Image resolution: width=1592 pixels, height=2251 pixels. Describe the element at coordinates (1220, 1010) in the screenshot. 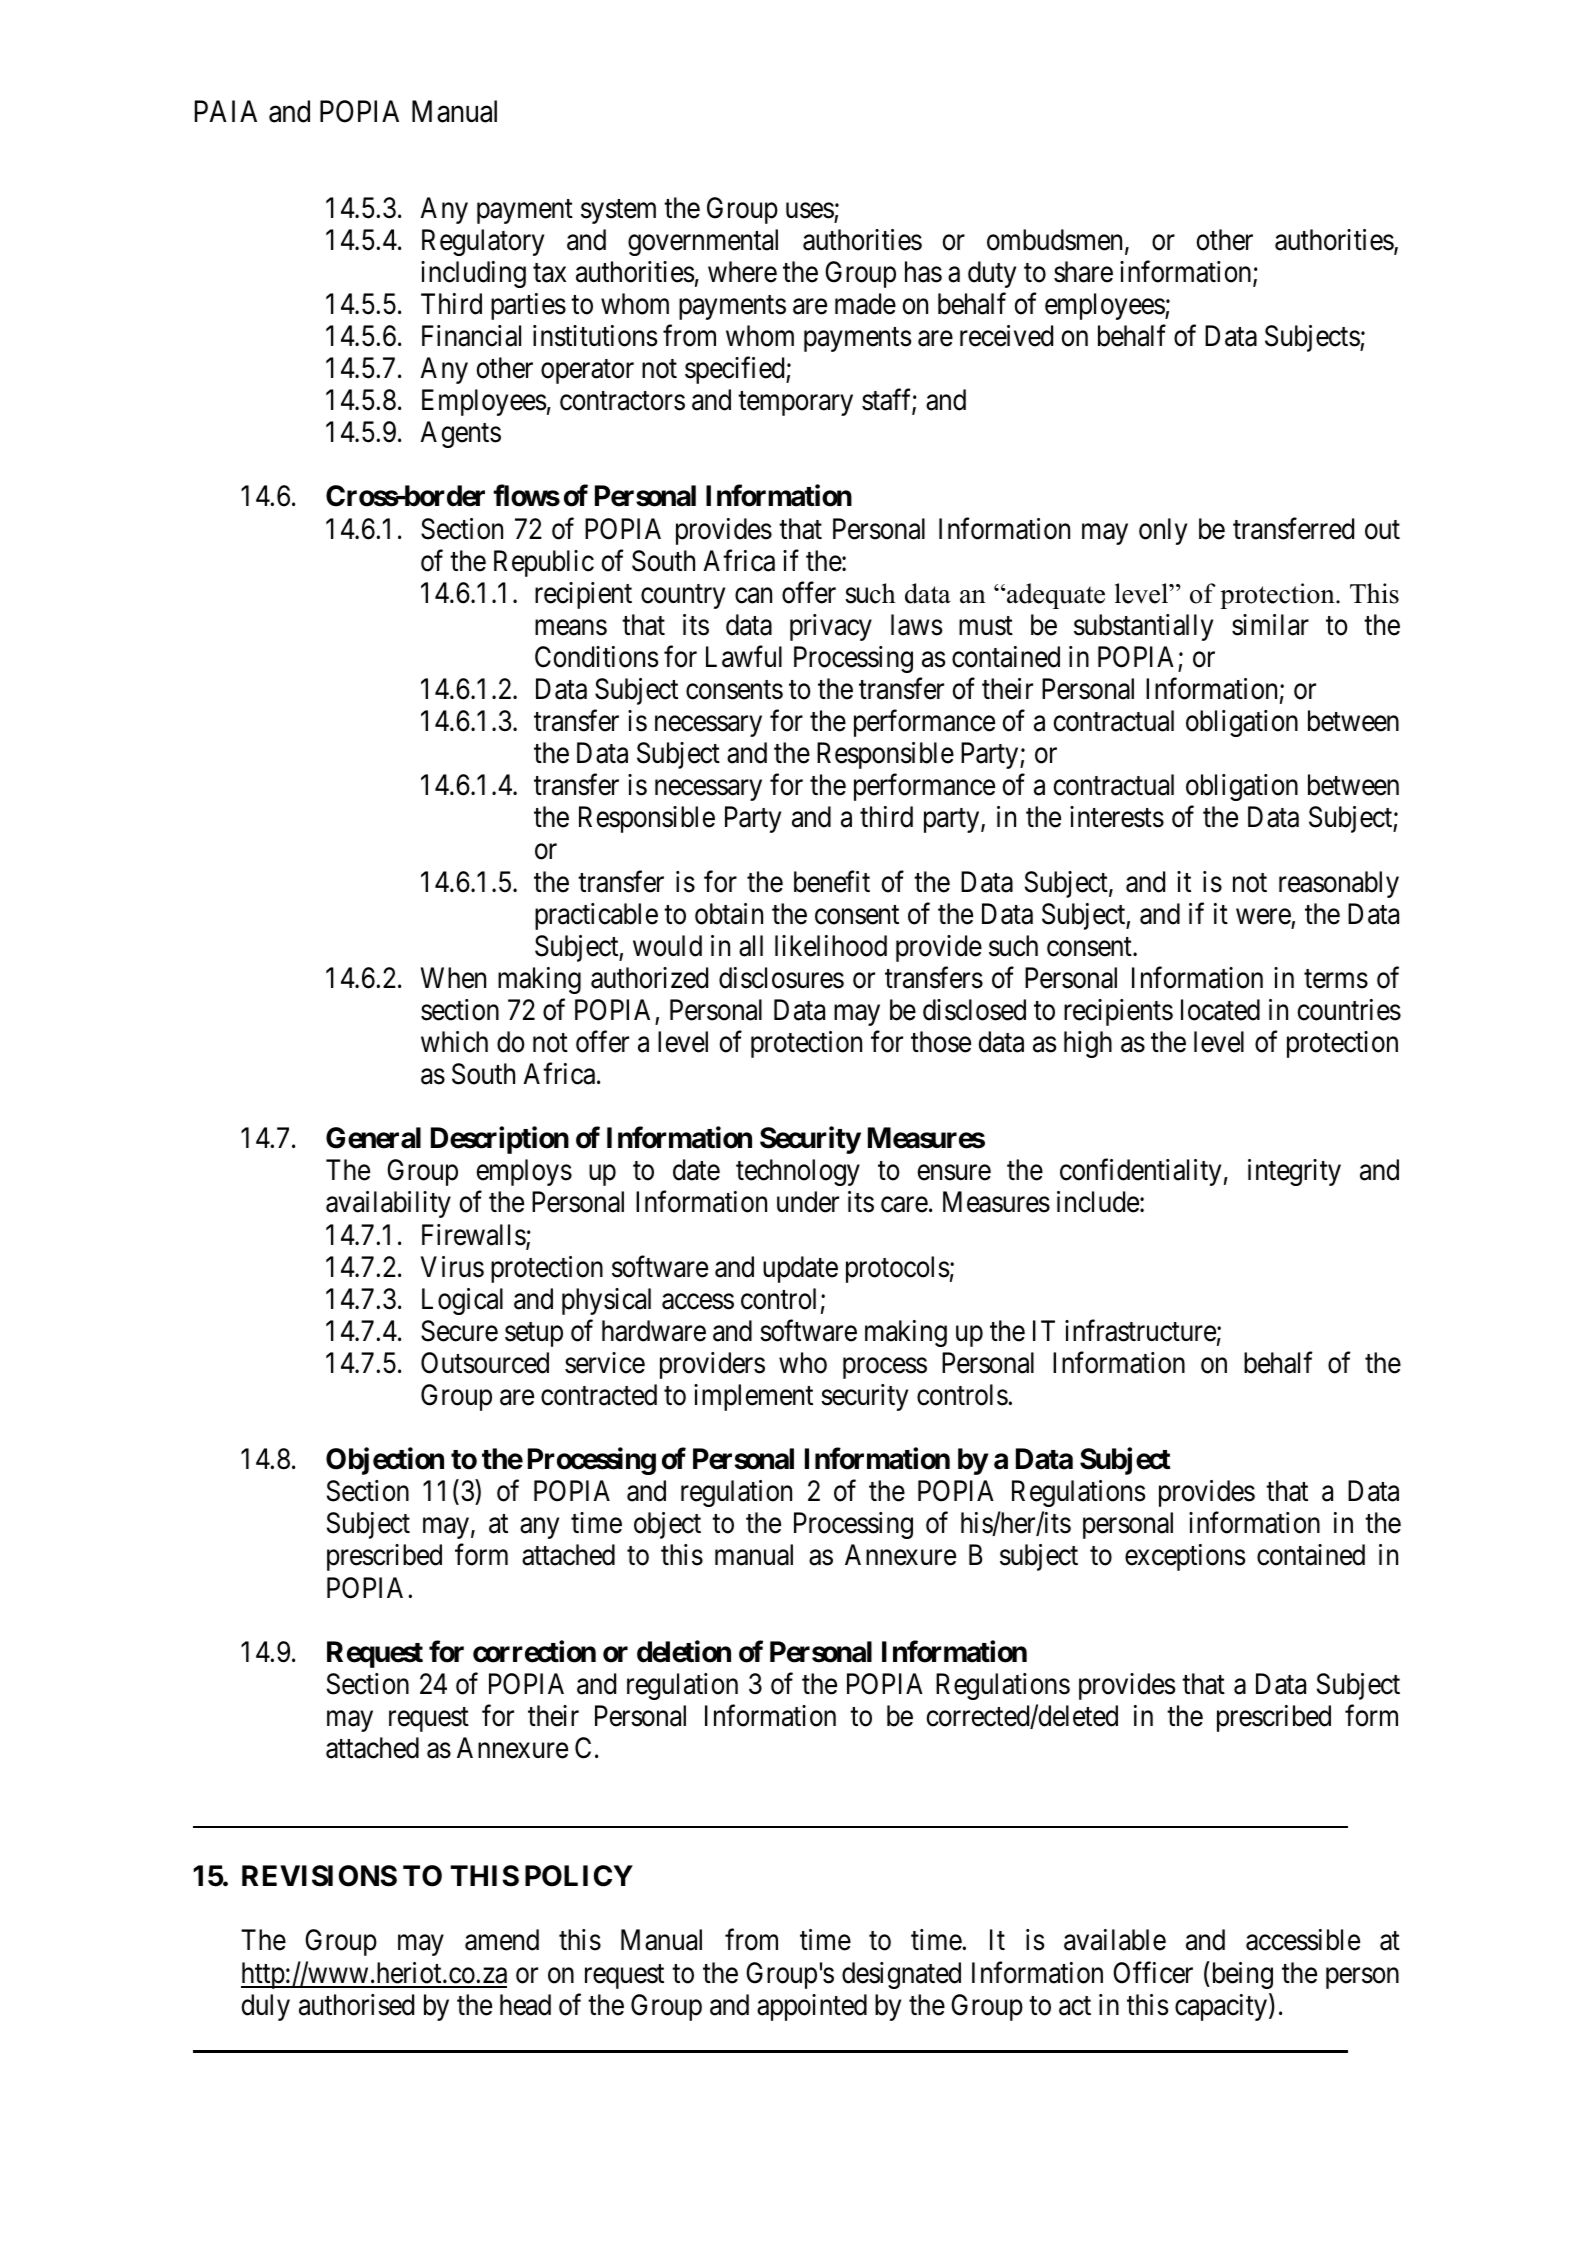

I see `located` at that location.
